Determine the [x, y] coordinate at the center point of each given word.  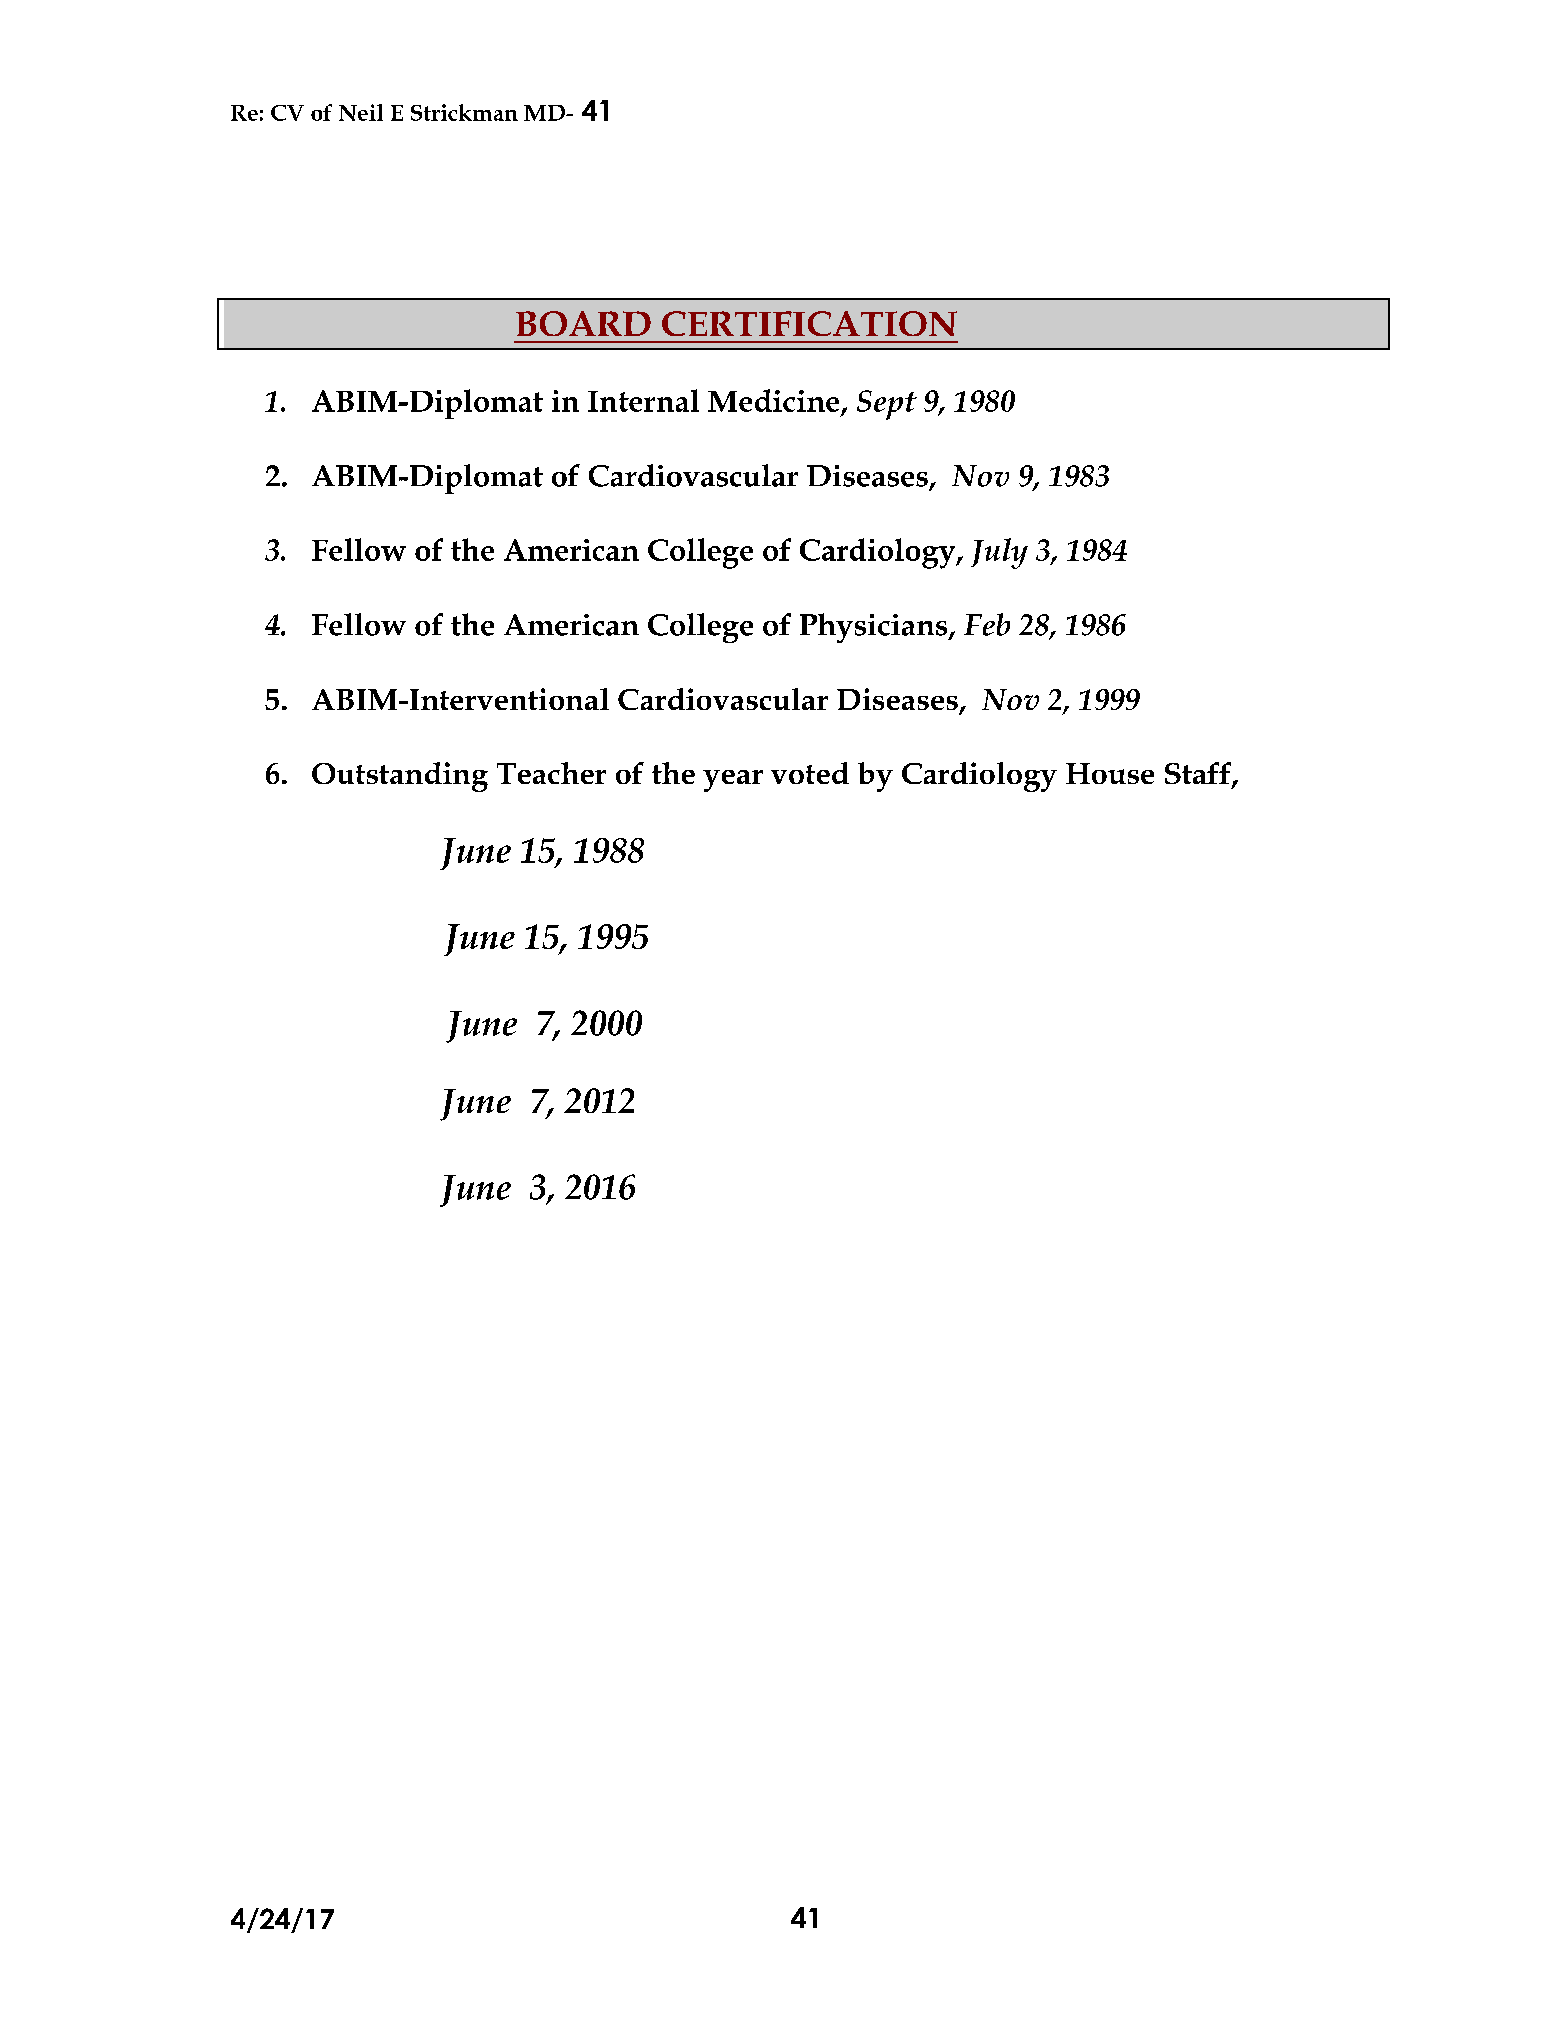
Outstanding [400, 777]
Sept [887, 405]
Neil [361, 112]
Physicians [875, 628]
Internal [643, 400]
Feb [987, 624]
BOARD [583, 323]
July [999, 553]
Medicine [773, 400]
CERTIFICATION [809, 323]
